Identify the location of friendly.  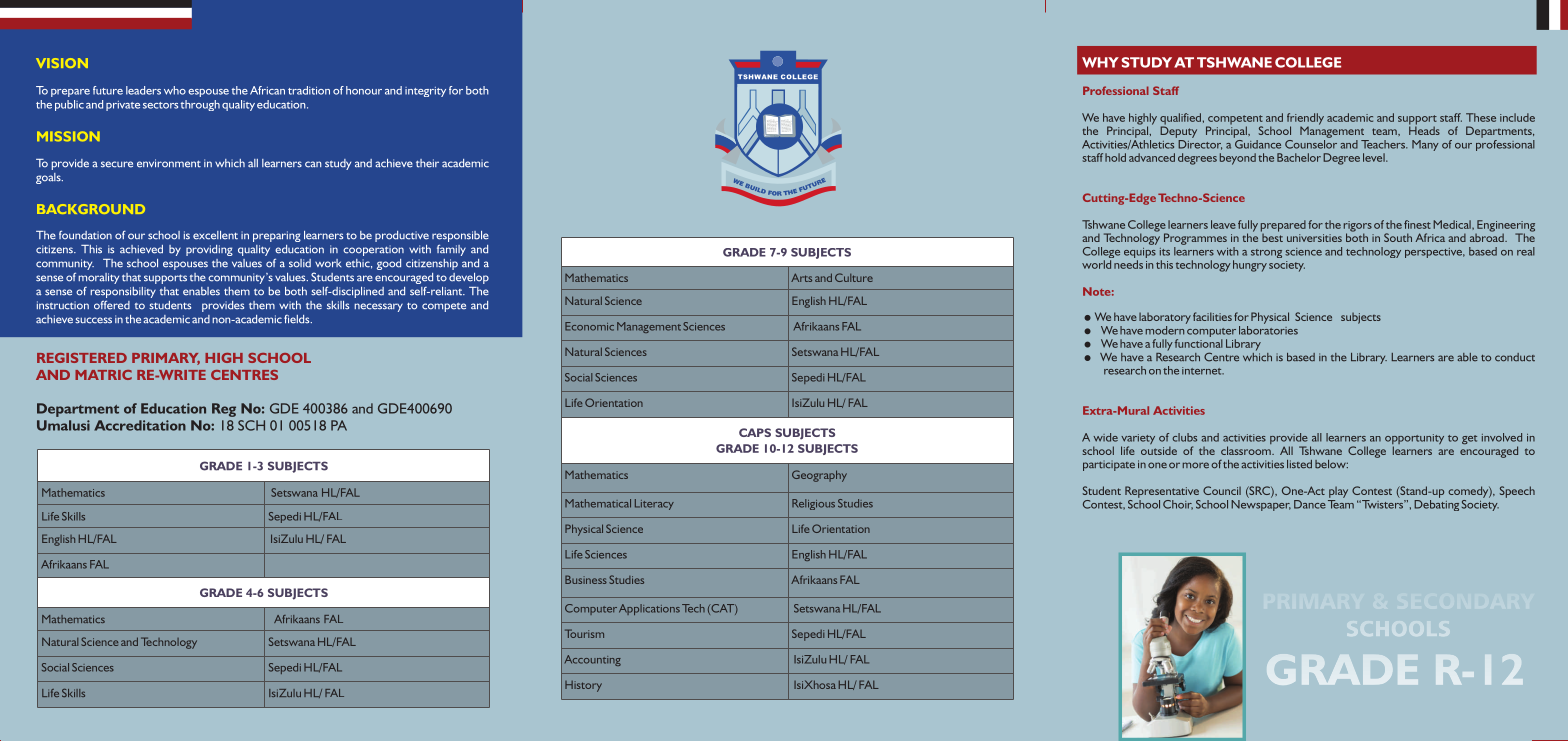
(1305, 120).
